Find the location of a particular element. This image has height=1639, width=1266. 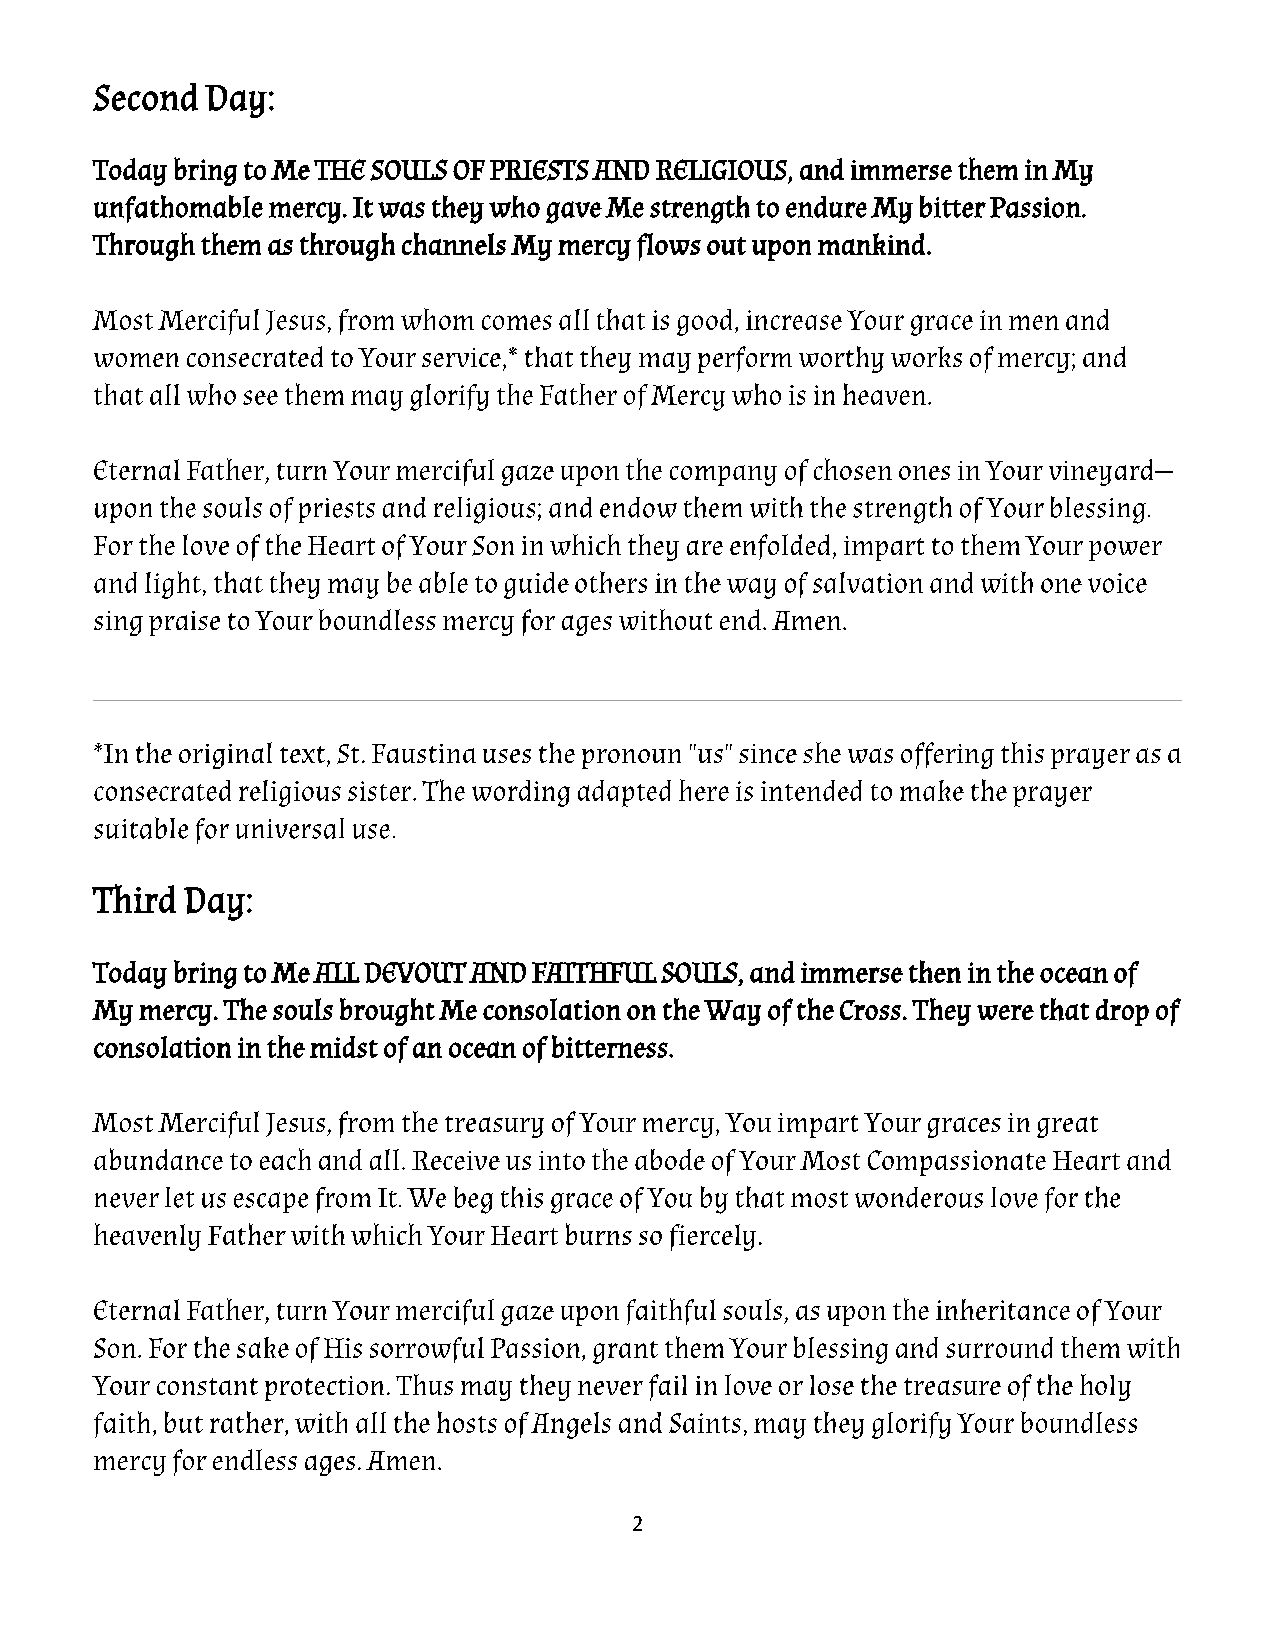

others is located at coordinates (611, 582).
